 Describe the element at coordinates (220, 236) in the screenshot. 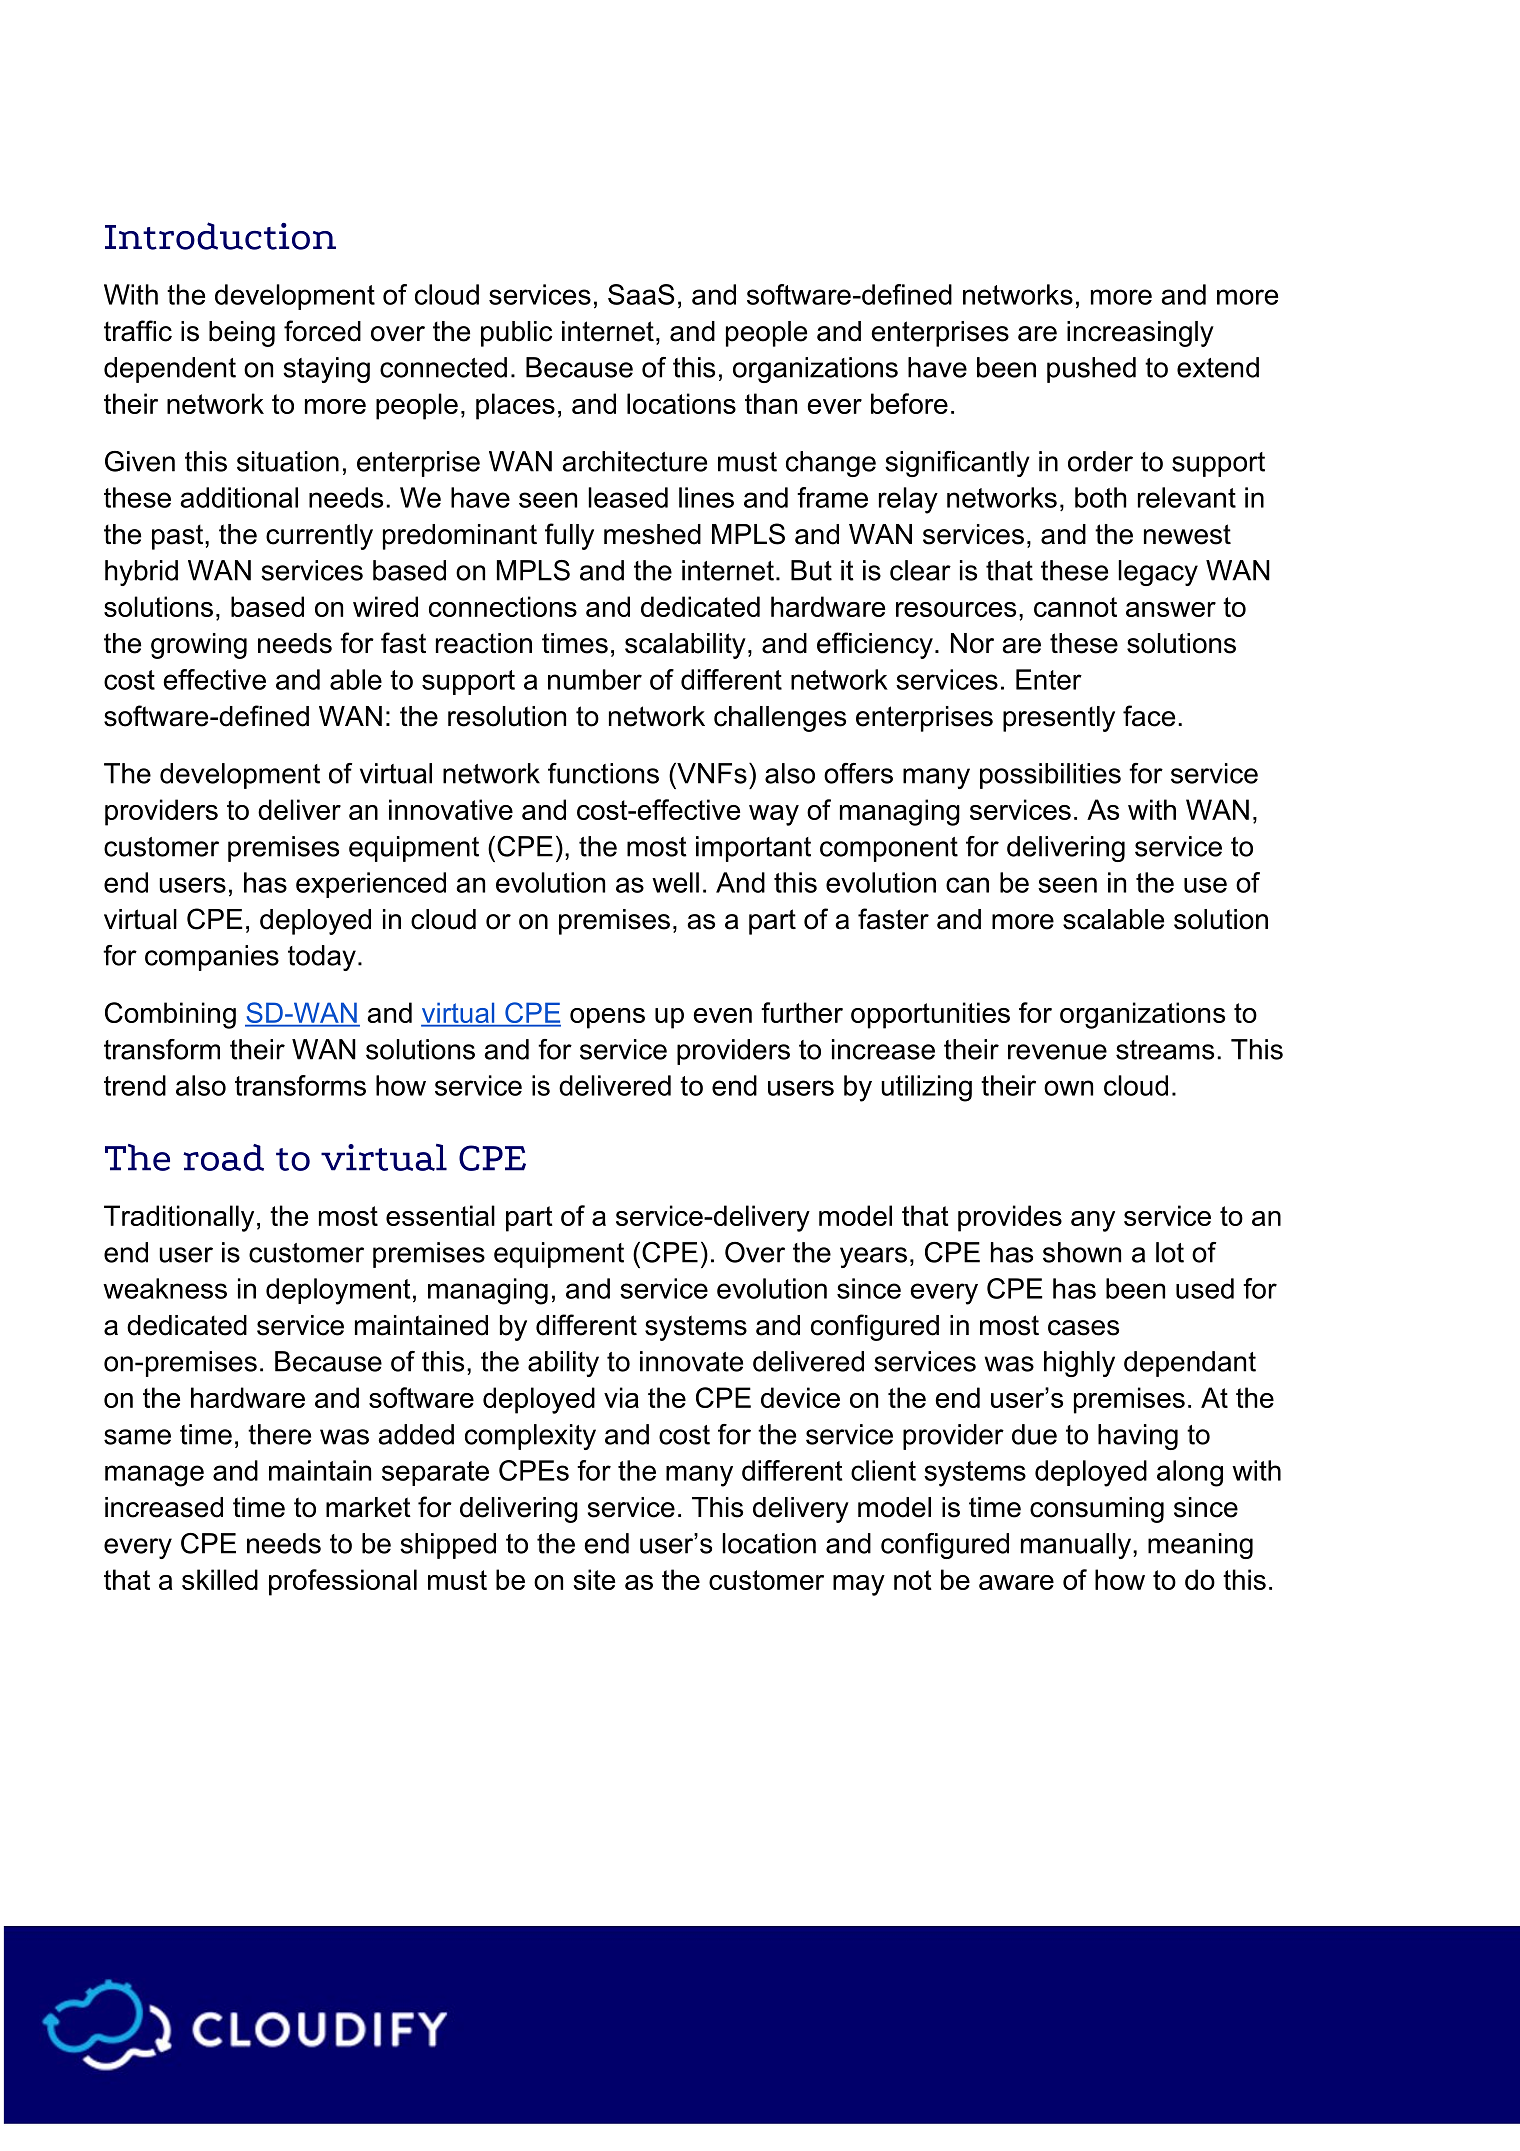

I see `Introduction` at that location.
